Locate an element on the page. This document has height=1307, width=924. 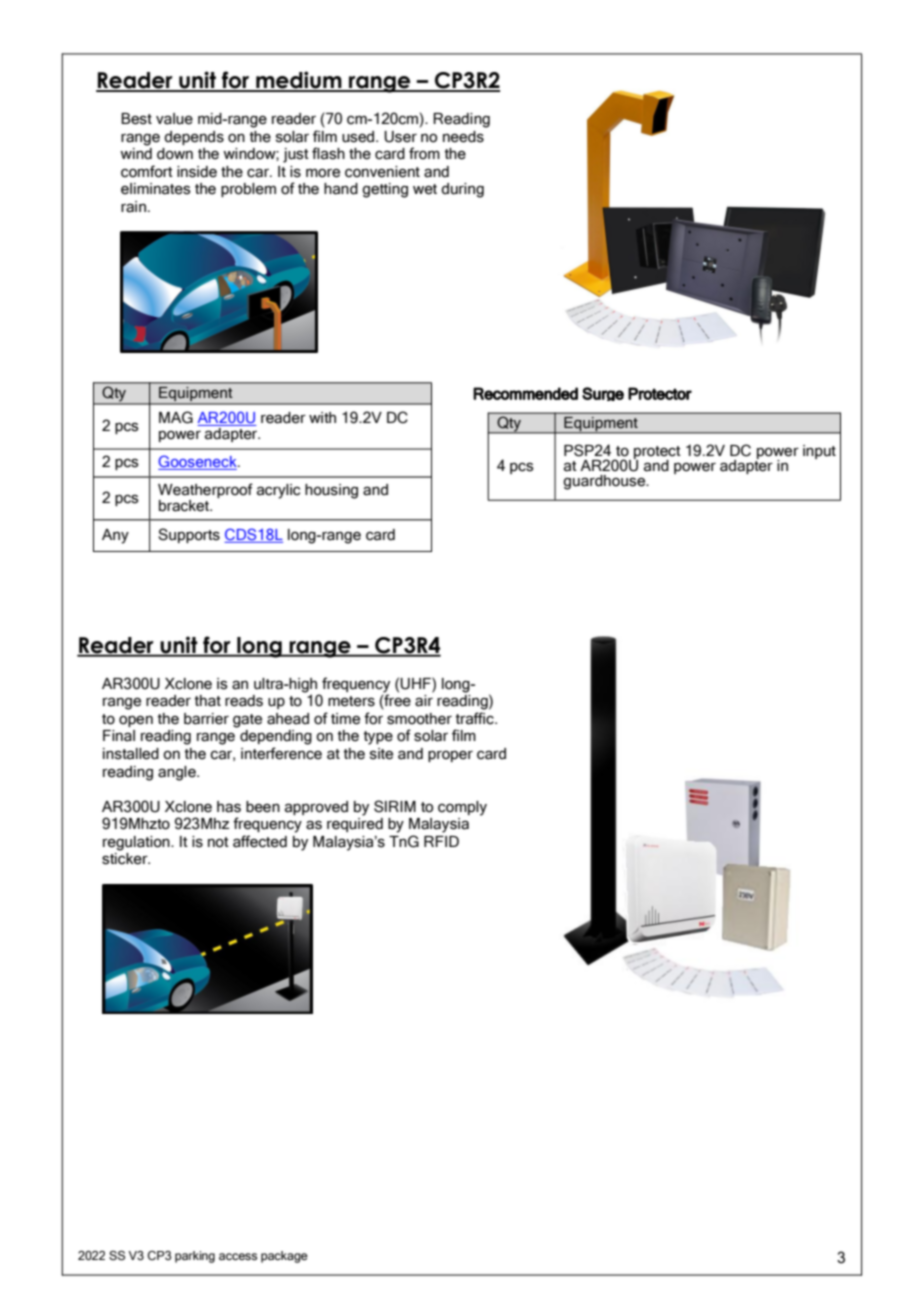
that is located at coordinates (208, 701).
